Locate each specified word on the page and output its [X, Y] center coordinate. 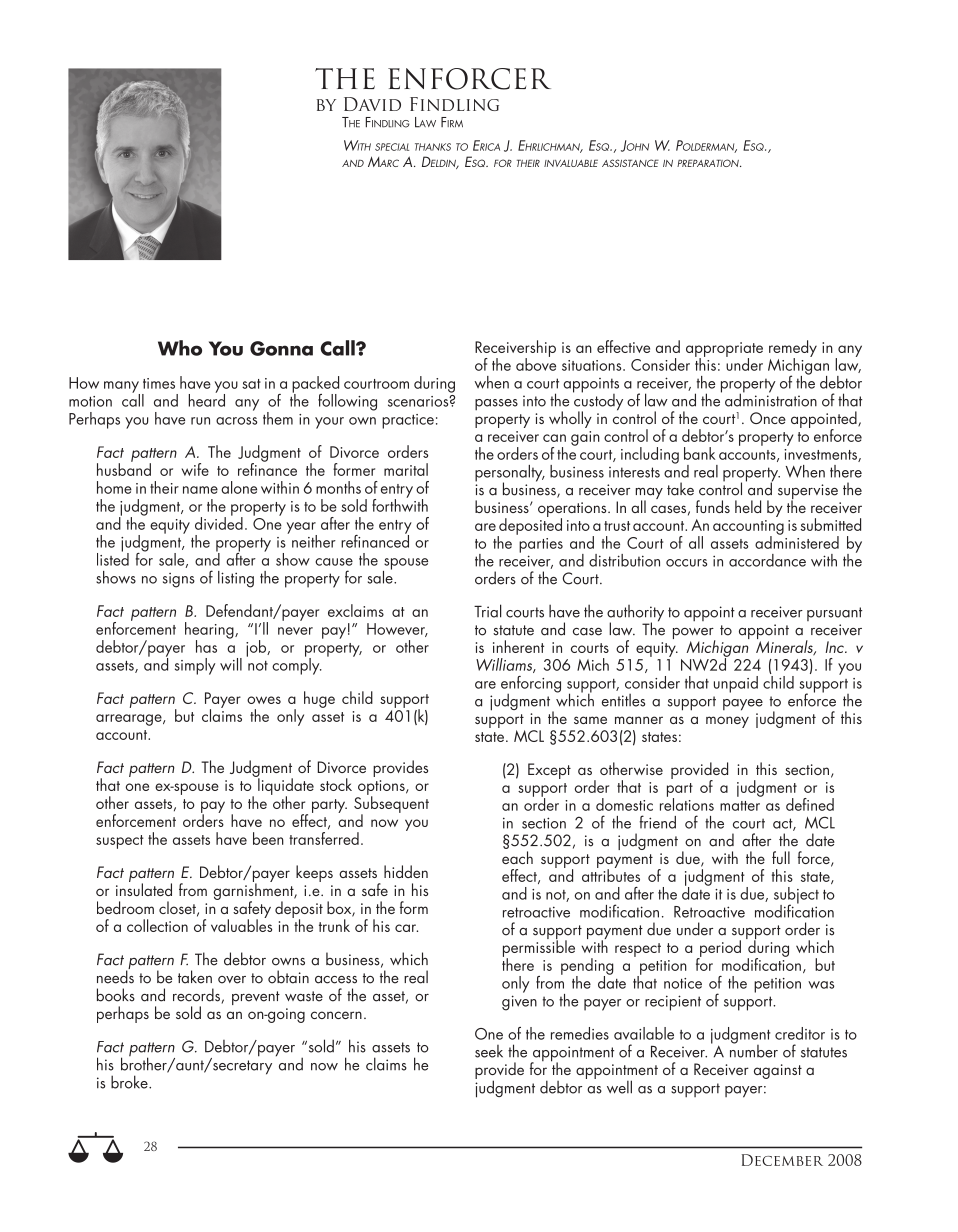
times [159, 383]
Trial [488, 611]
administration [771, 399]
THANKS [433, 147]
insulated [144, 888]
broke [130, 1082]
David [372, 104]
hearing [210, 631]
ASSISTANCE [630, 163]
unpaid [736, 684]
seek [489, 1051]
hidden [406, 871]
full [781, 857]
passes [496, 404]
